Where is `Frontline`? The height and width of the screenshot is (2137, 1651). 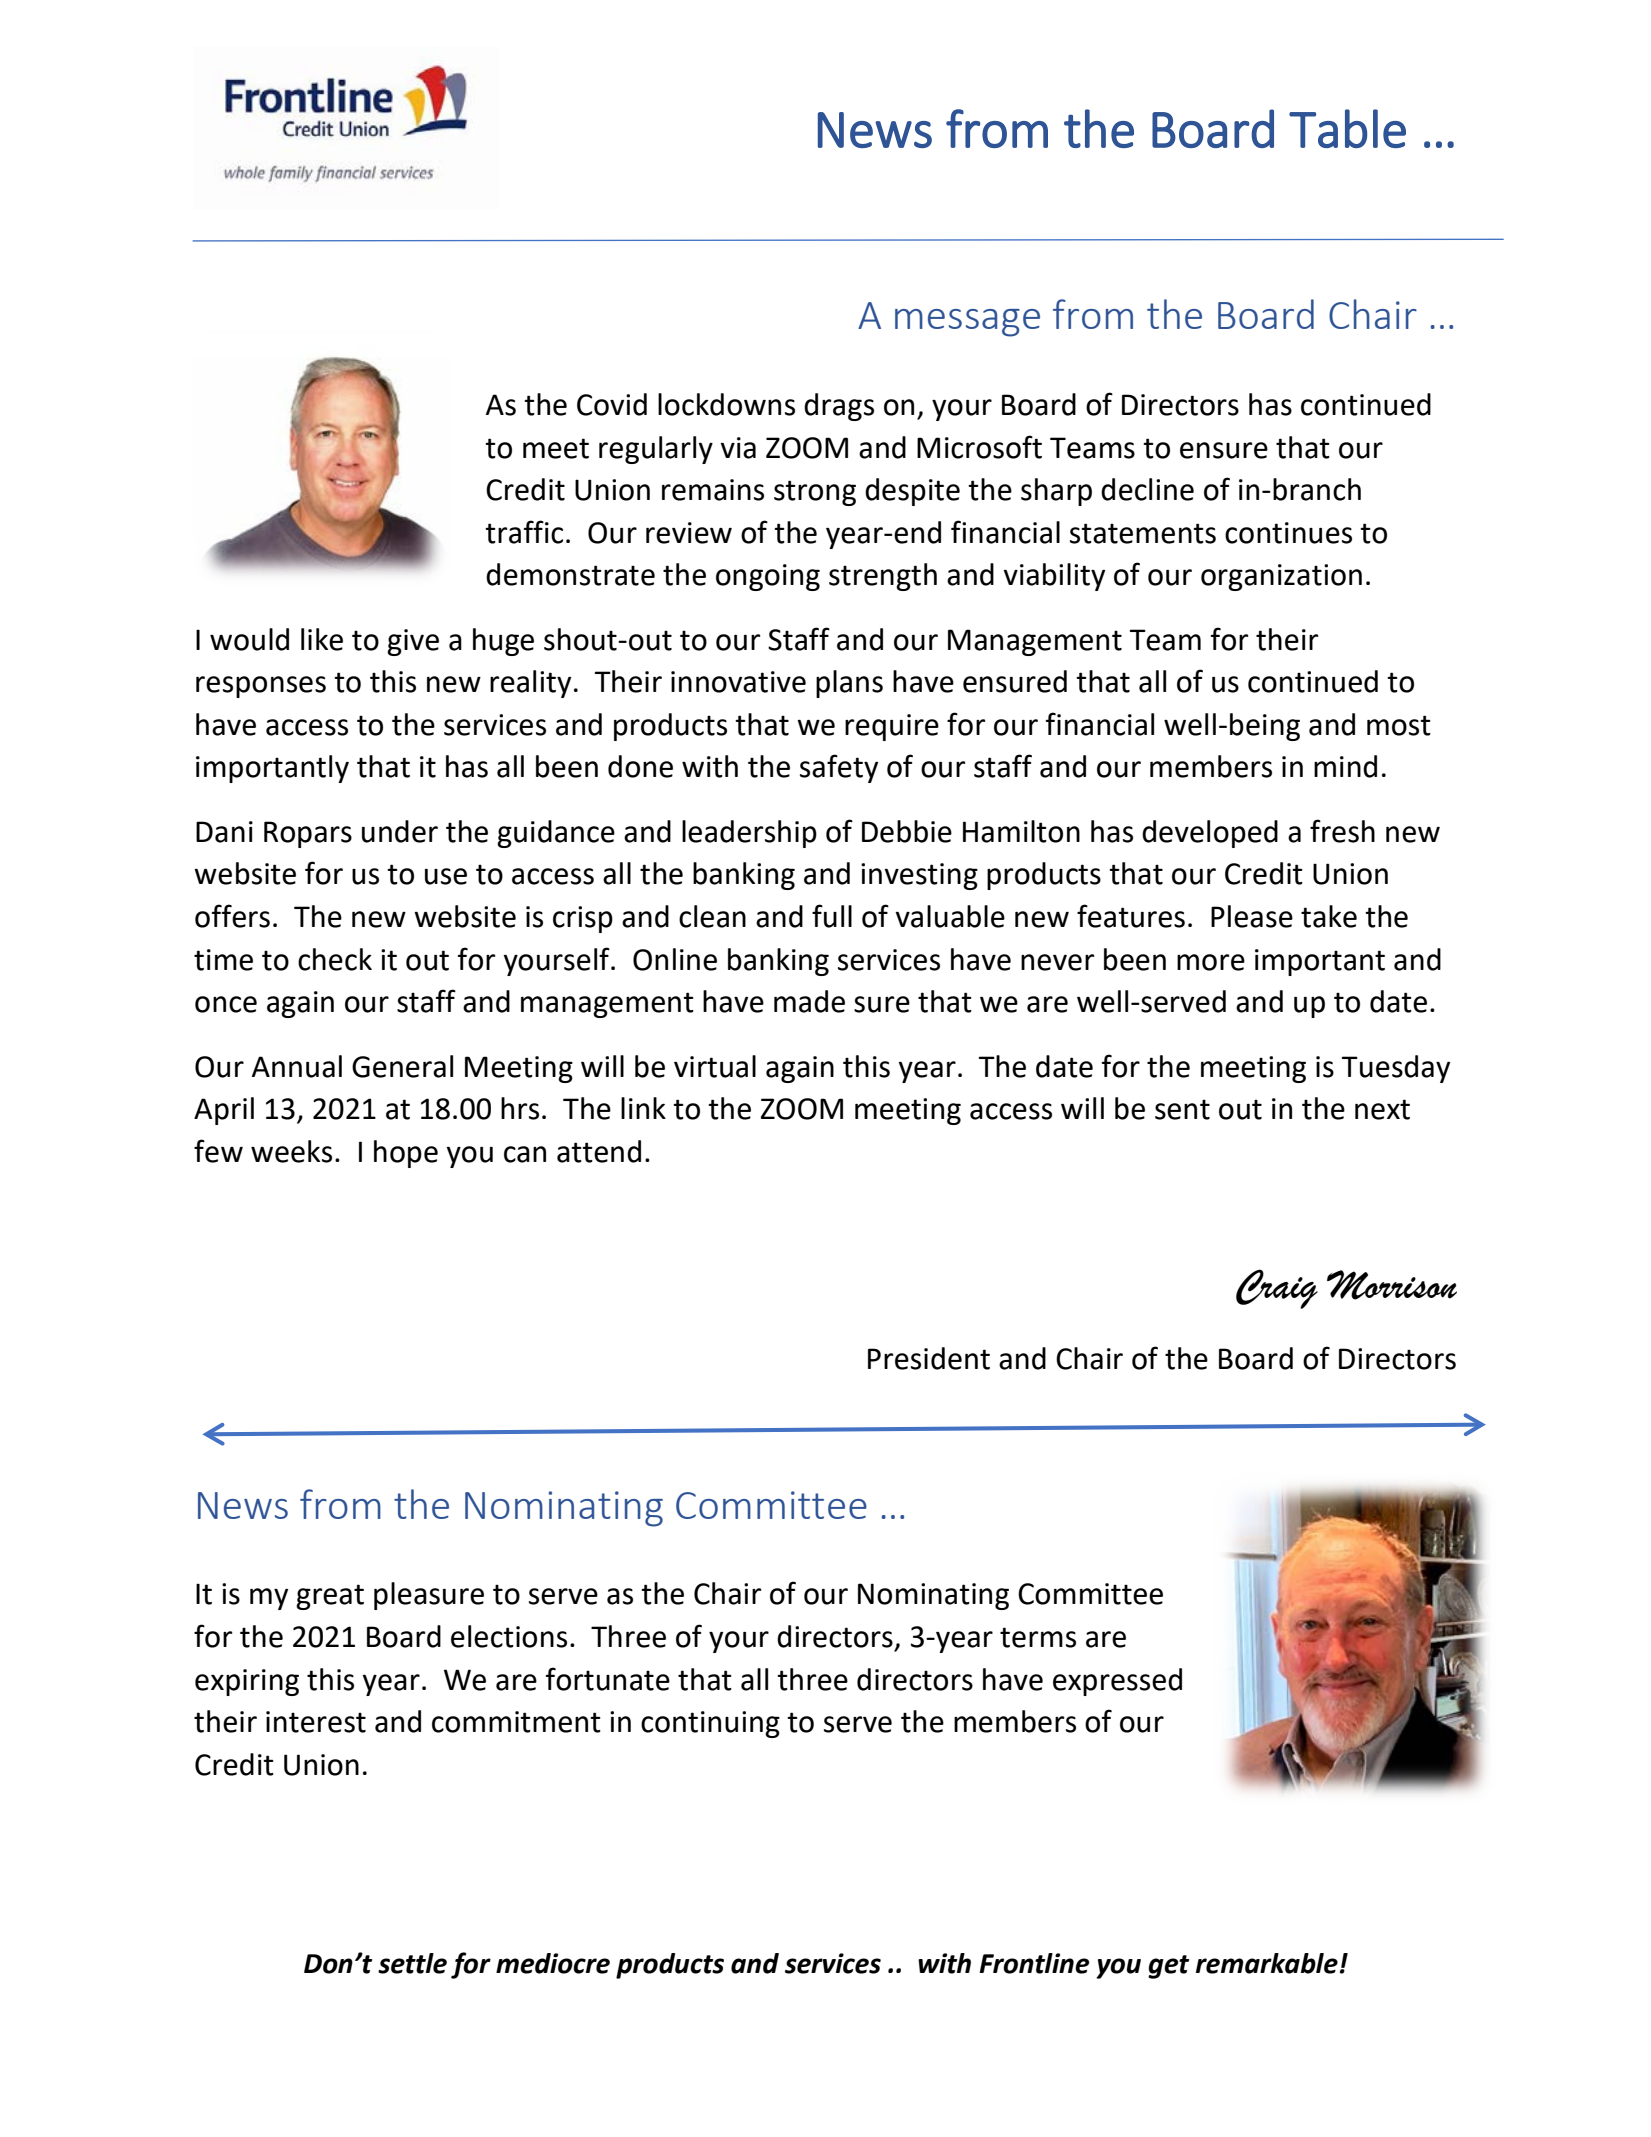 Frontline is located at coordinates (1034, 1963).
